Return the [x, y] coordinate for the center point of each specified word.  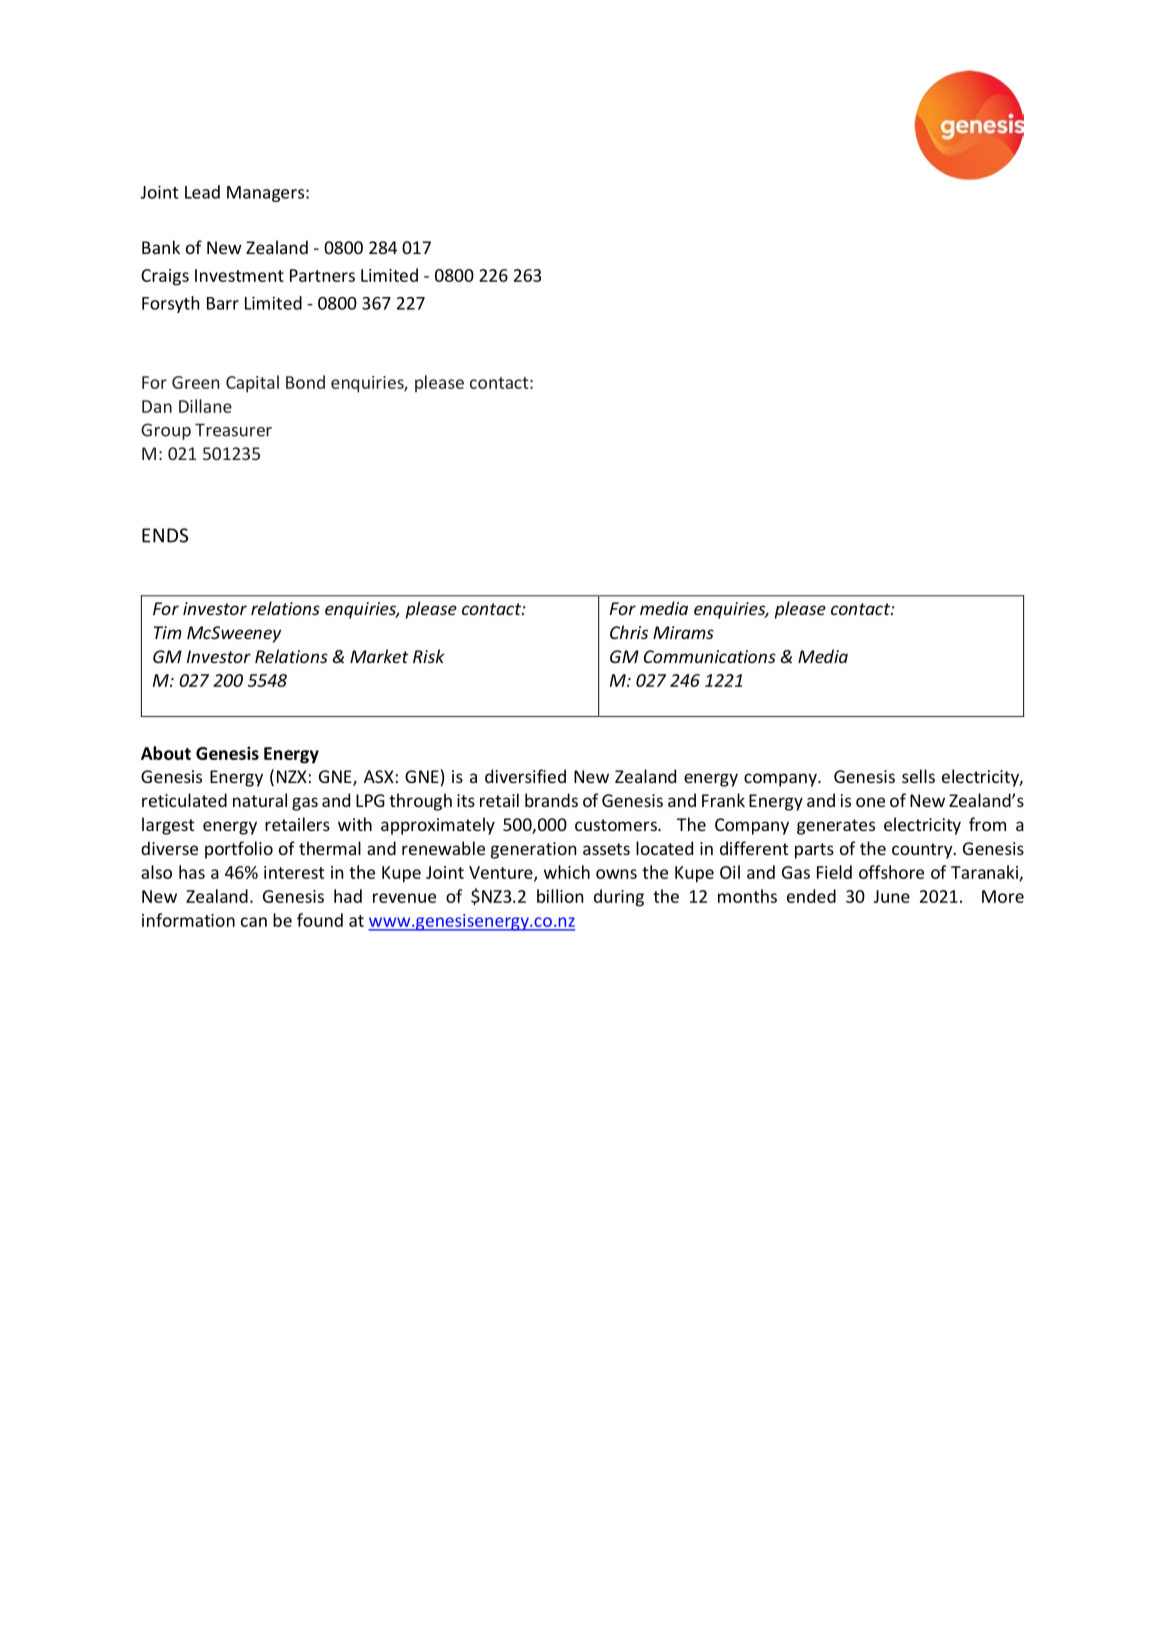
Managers [267, 194]
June [892, 896]
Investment [239, 275]
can [254, 922]
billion [560, 896]
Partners [322, 275]
